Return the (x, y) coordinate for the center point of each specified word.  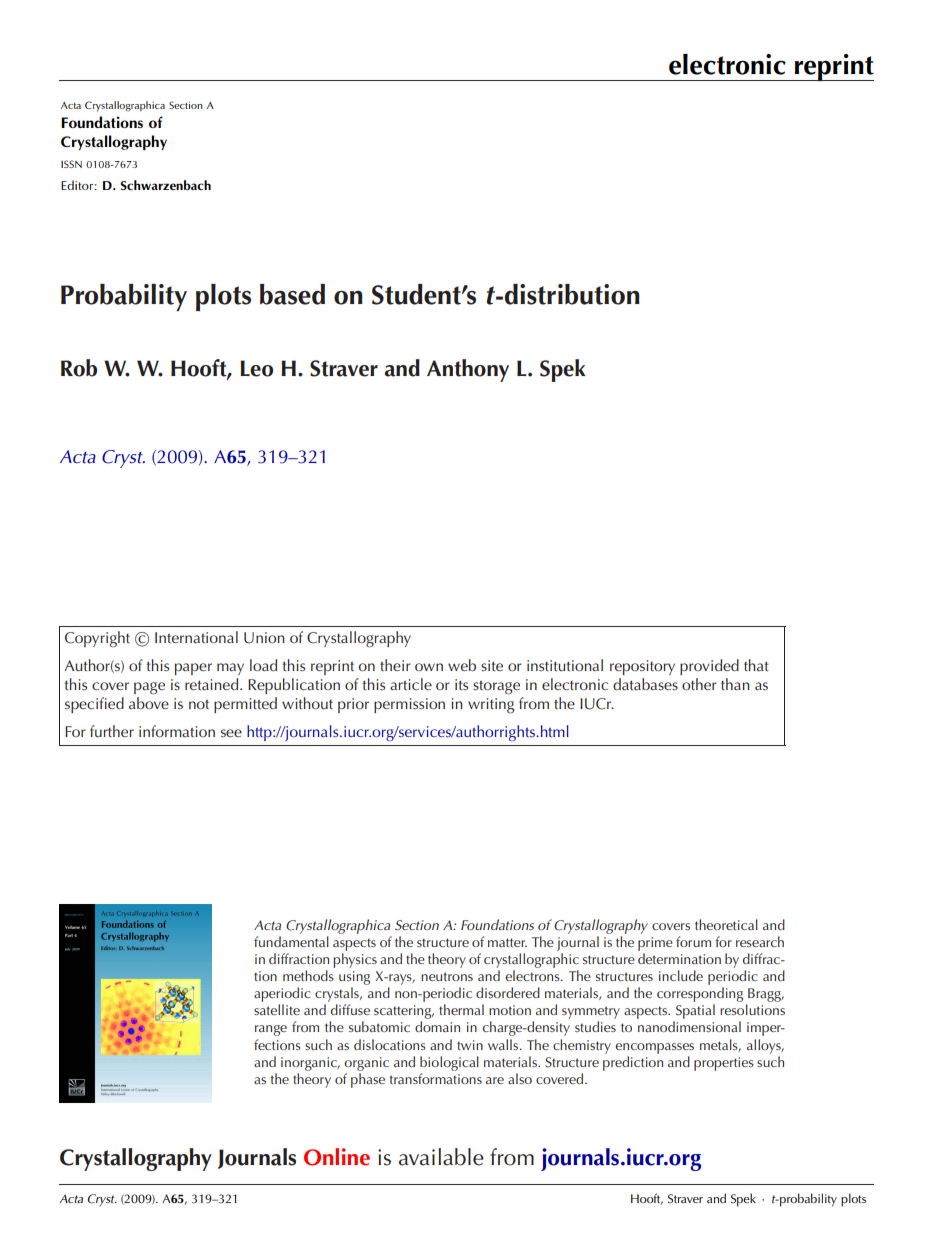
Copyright (97, 639)
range (271, 1030)
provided (709, 667)
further (112, 731)
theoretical (726, 924)
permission (409, 705)
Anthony (468, 370)
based (292, 294)
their (395, 665)
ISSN (71, 164)
